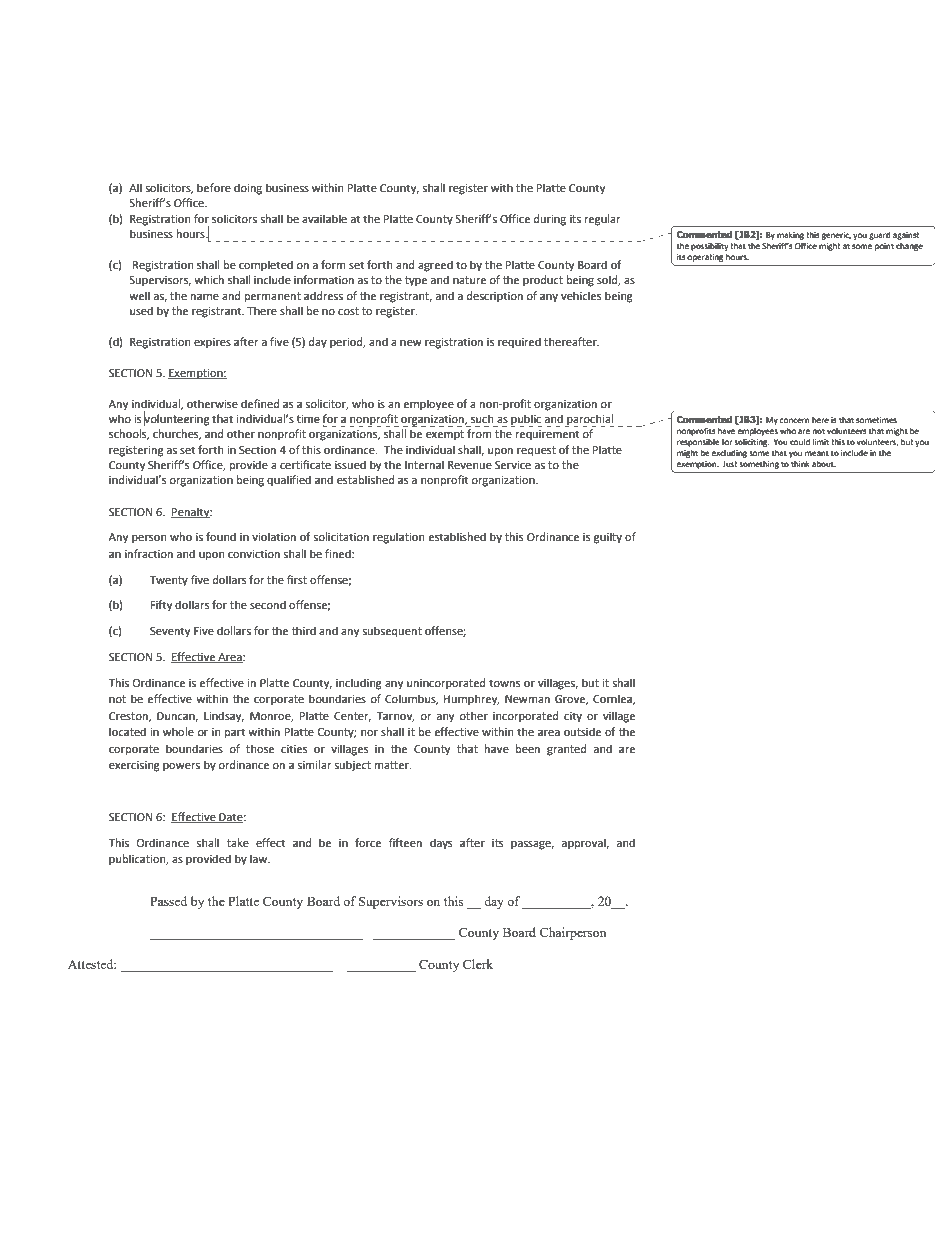 The image size is (952, 1233). What do you see at coordinates (168, 901) in the screenshot?
I see `Passed` at bounding box center [168, 901].
